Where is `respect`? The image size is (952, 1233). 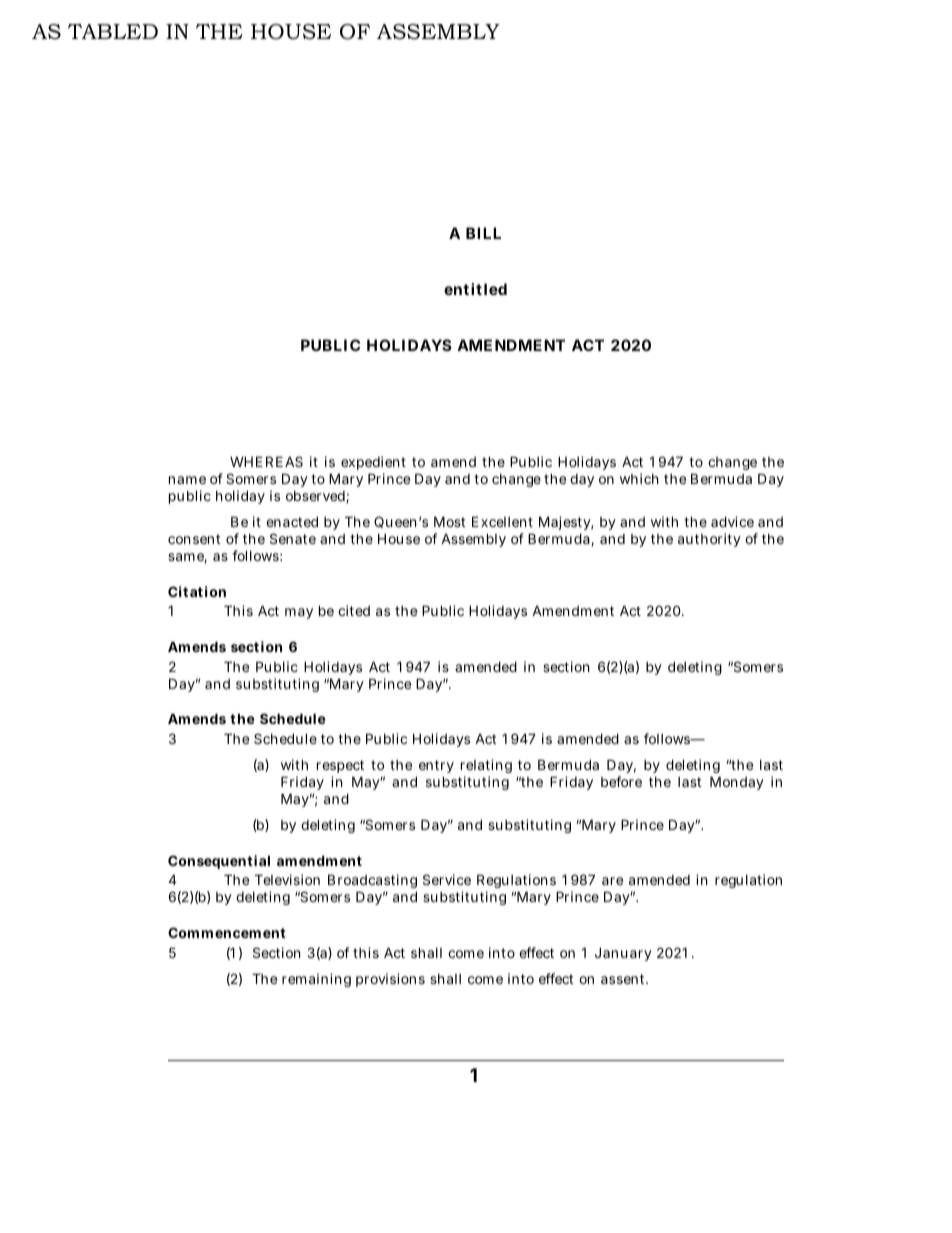 respect is located at coordinates (340, 768).
